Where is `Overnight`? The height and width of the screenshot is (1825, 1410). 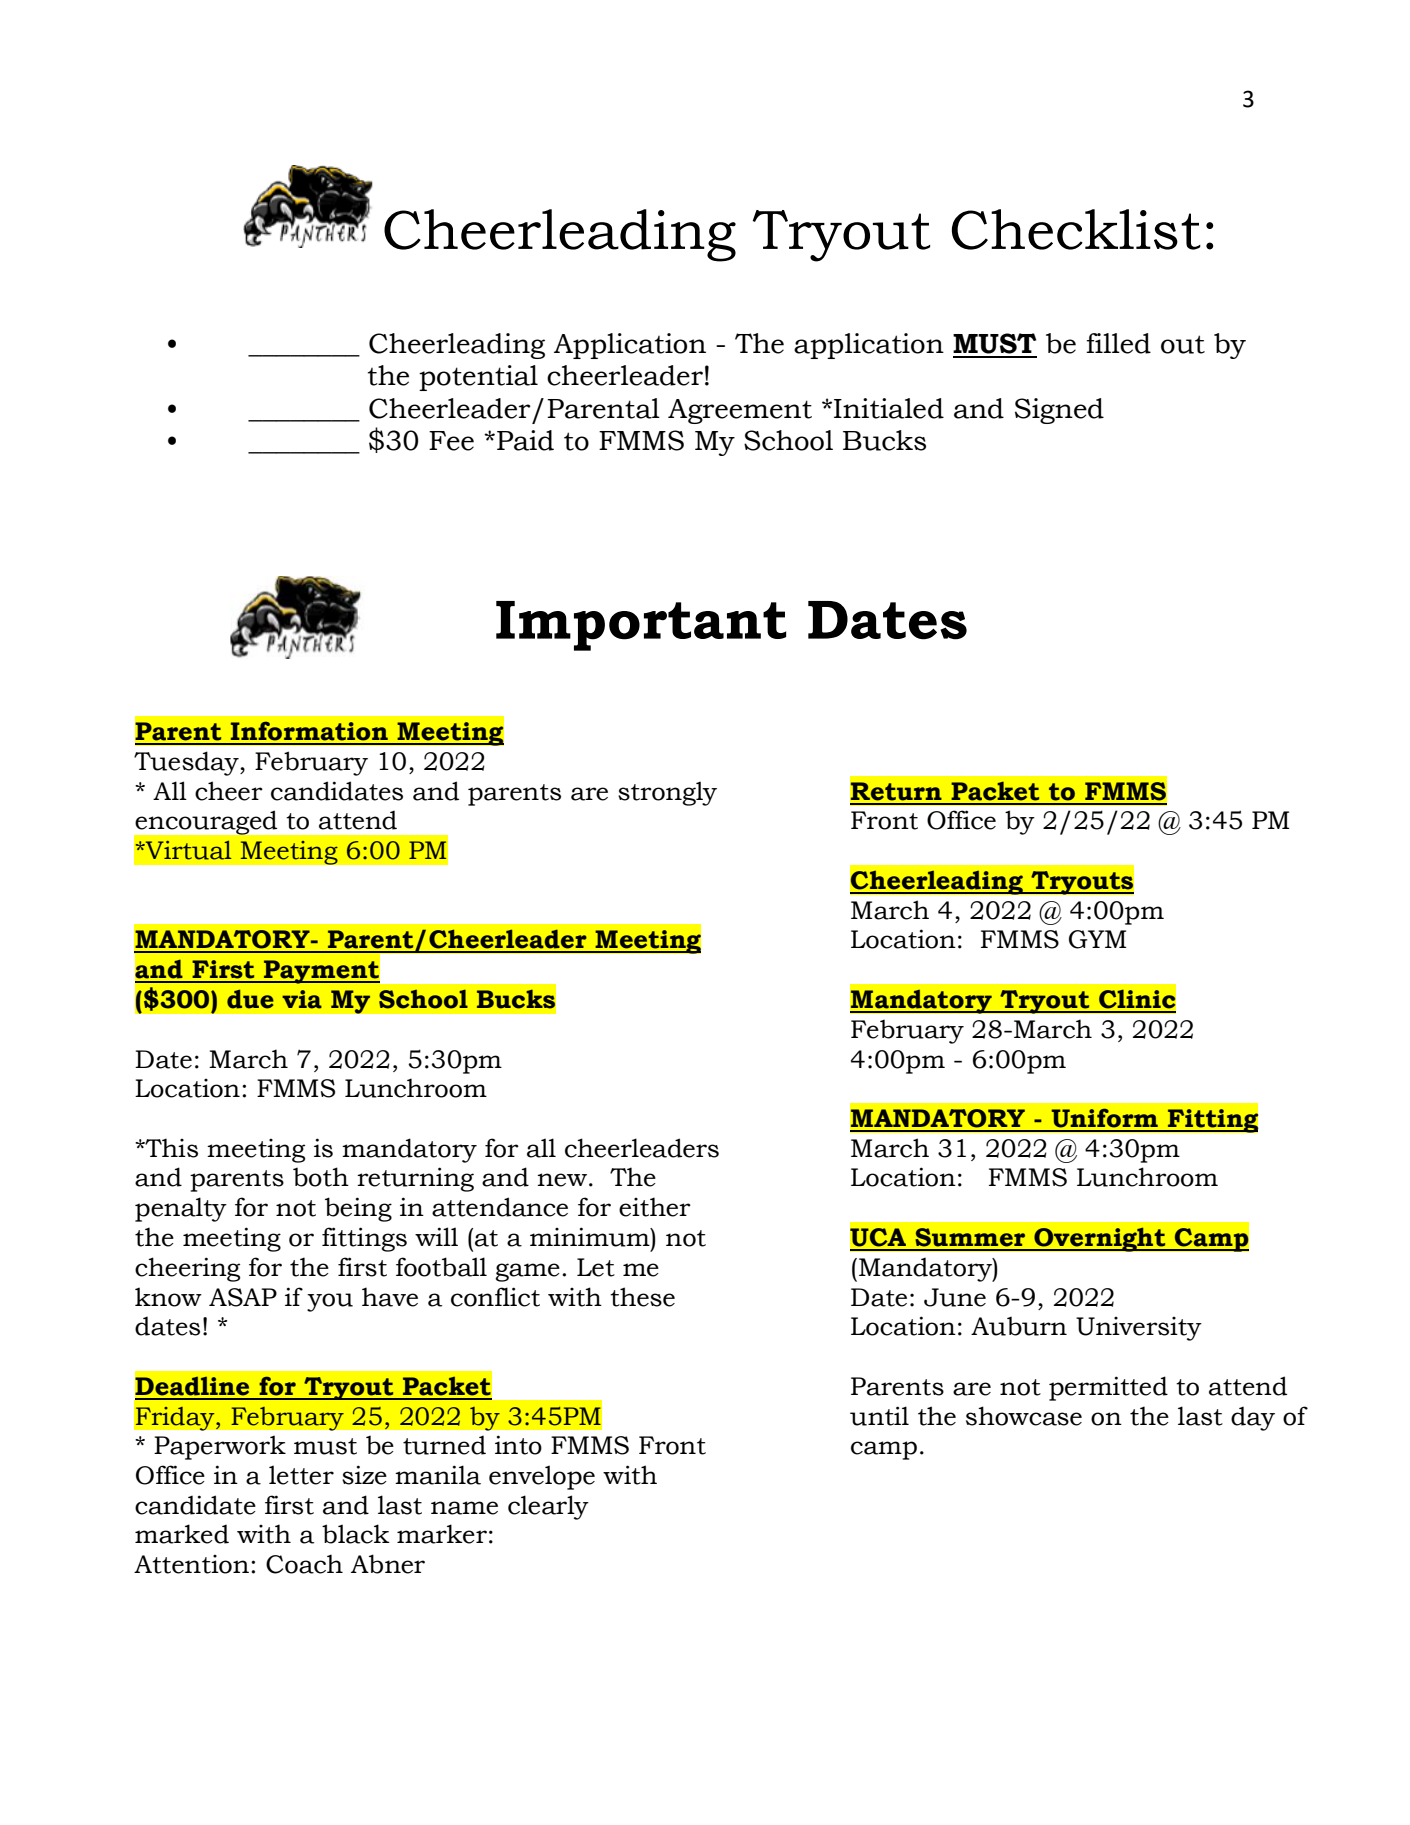
Overnight is located at coordinates (1100, 1239).
